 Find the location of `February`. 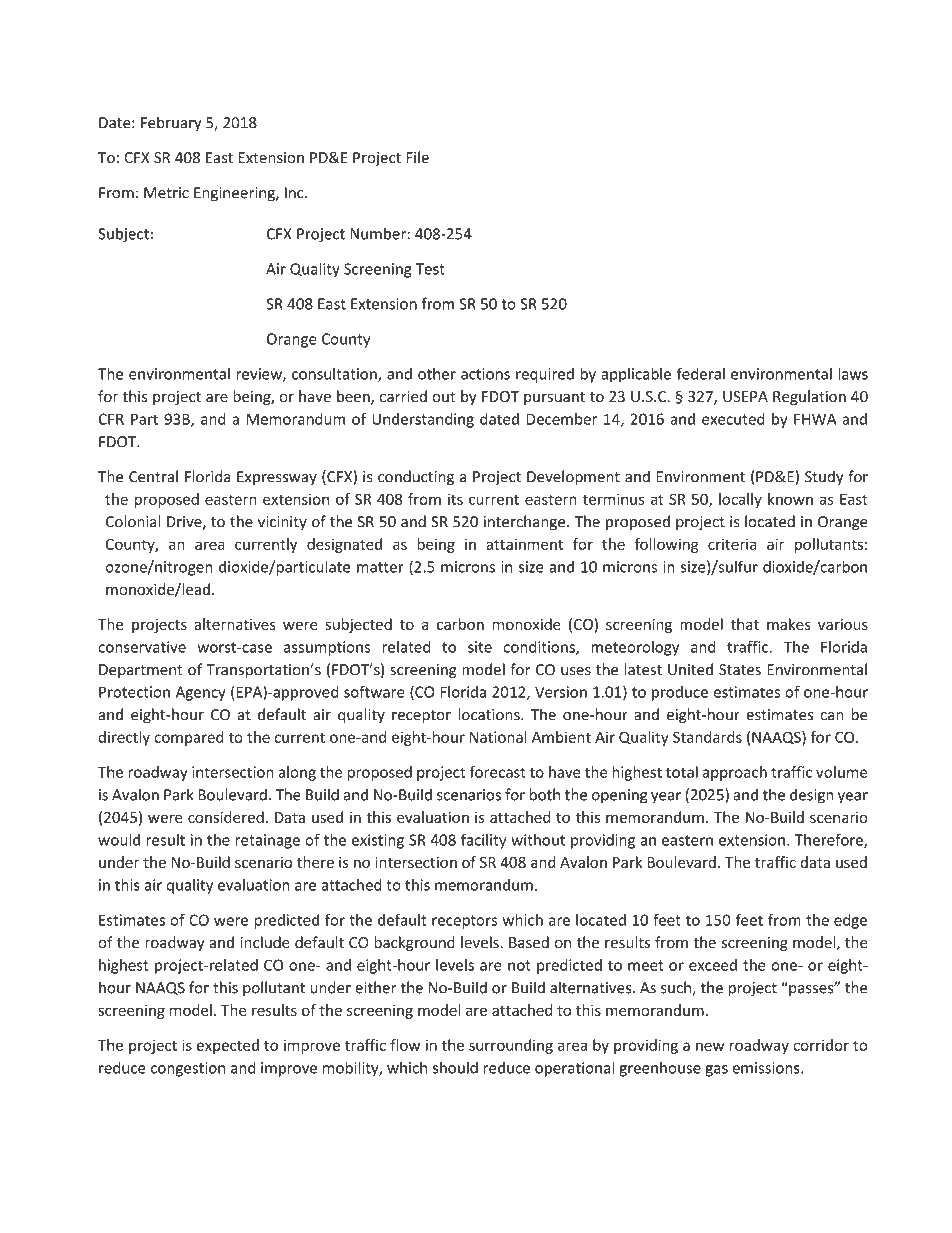

February is located at coordinates (171, 123).
